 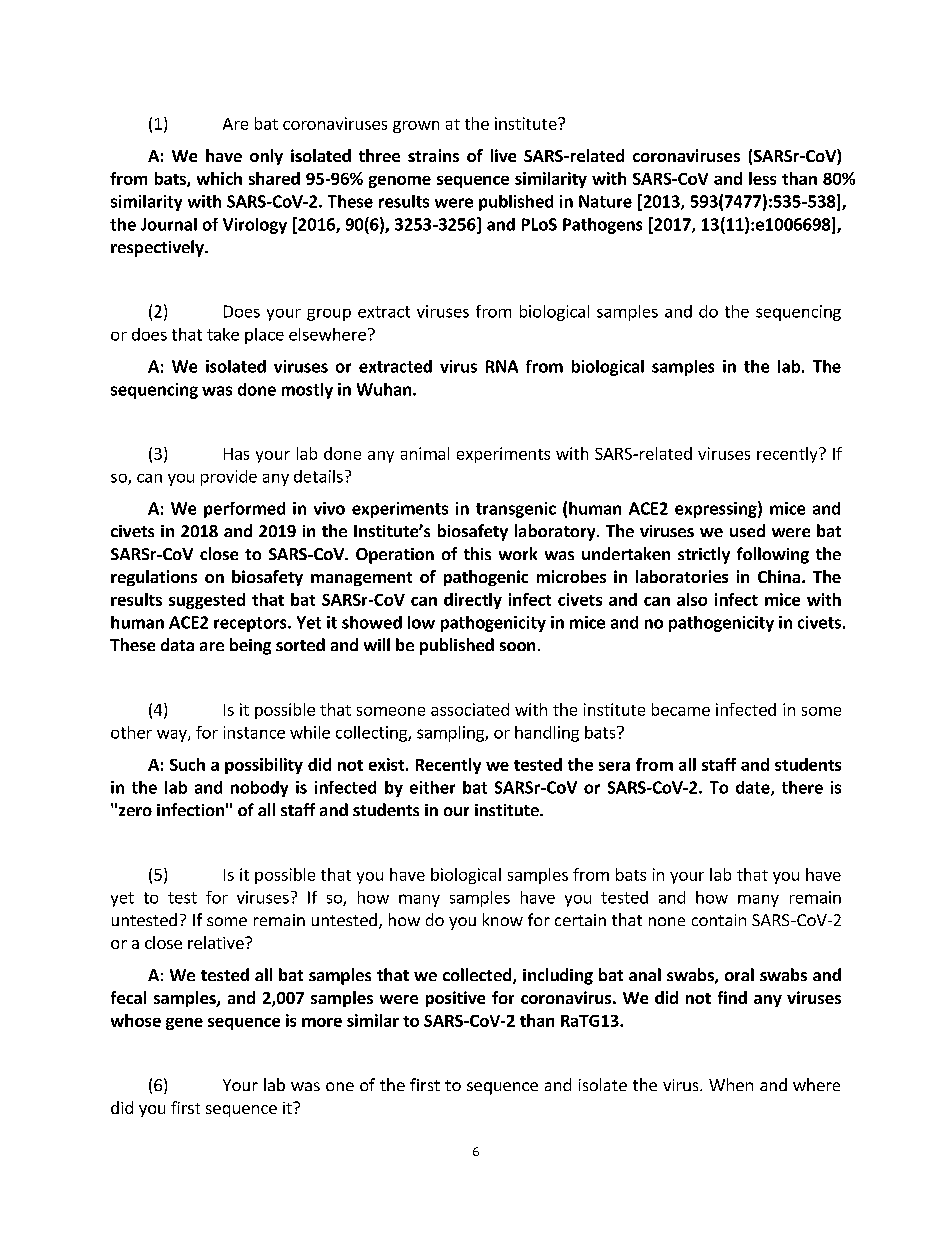 I want to click on directly, so click(x=473, y=601).
